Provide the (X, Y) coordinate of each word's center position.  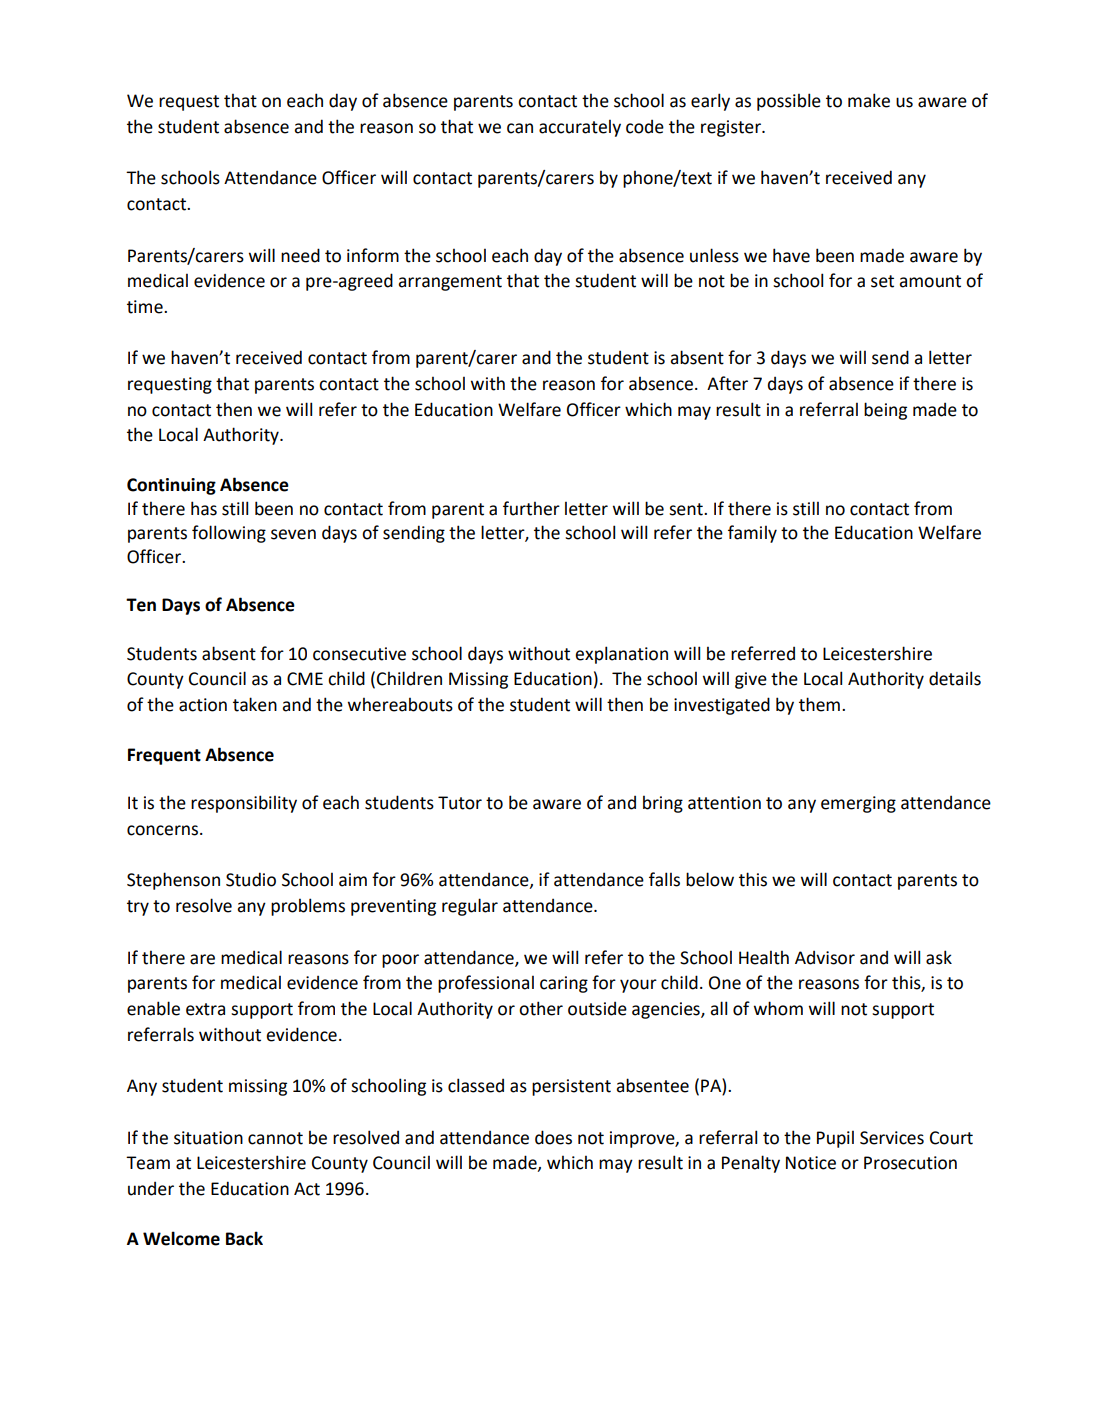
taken (255, 704)
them (819, 704)
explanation (621, 655)
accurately (580, 128)
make (869, 100)
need (300, 255)
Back (244, 1238)
